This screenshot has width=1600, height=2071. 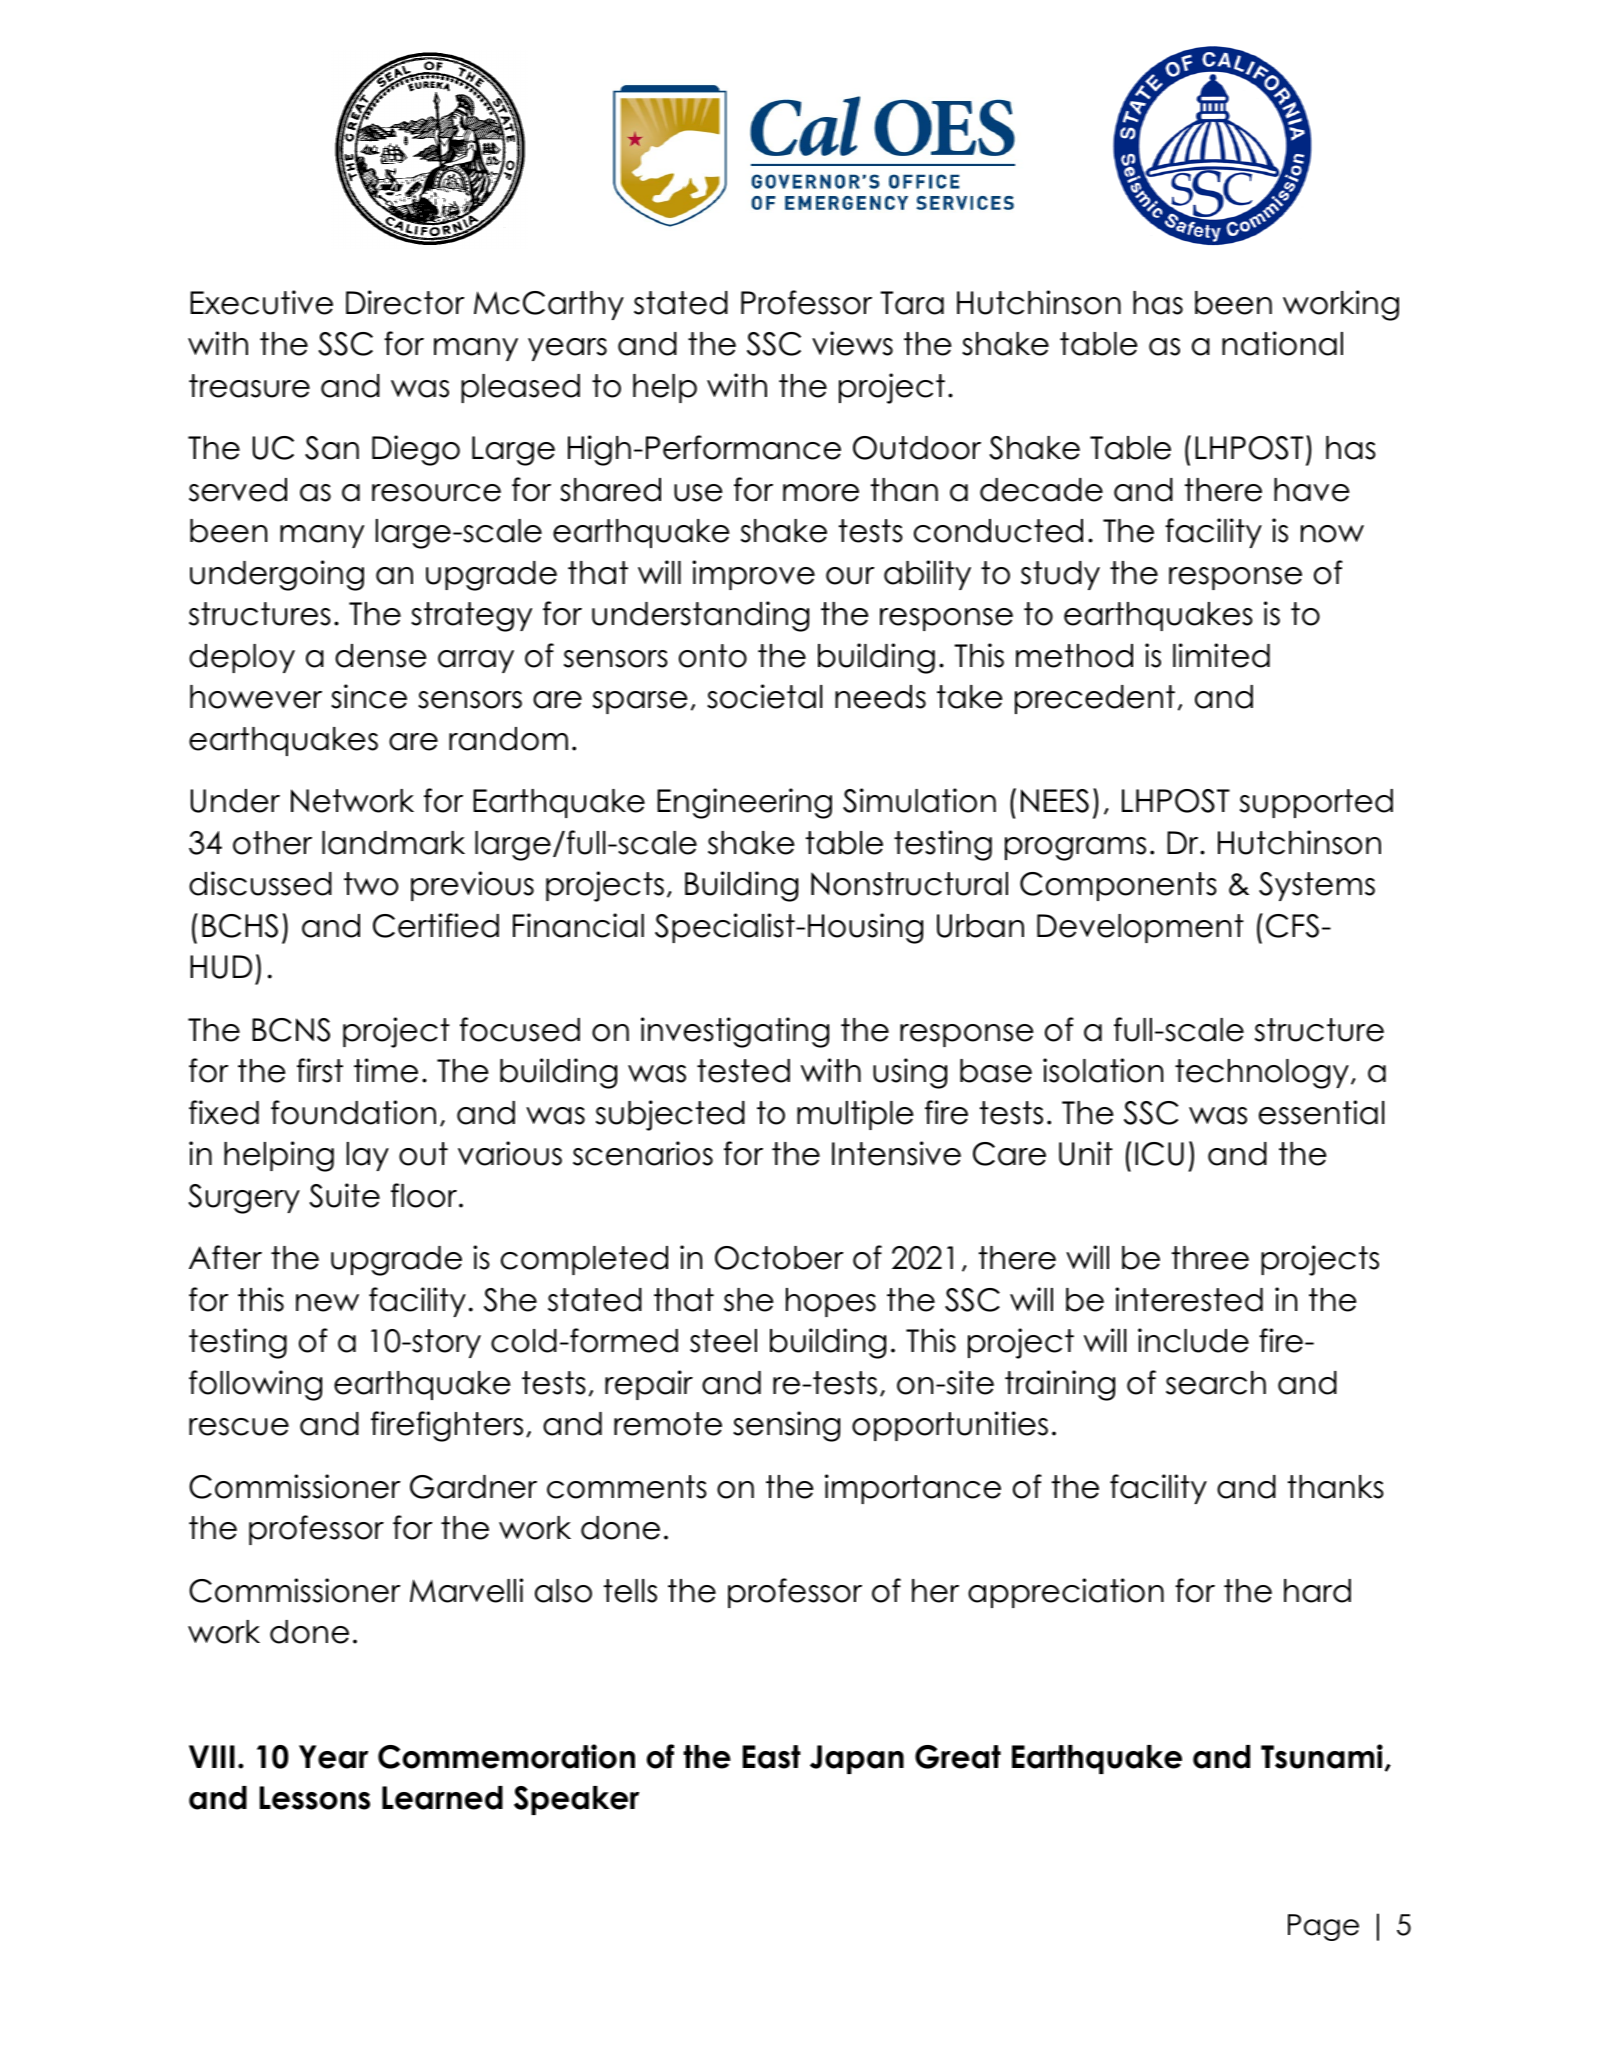 What do you see at coordinates (473, 1487) in the screenshot?
I see `Gardner` at bounding box center [473, 1487].
